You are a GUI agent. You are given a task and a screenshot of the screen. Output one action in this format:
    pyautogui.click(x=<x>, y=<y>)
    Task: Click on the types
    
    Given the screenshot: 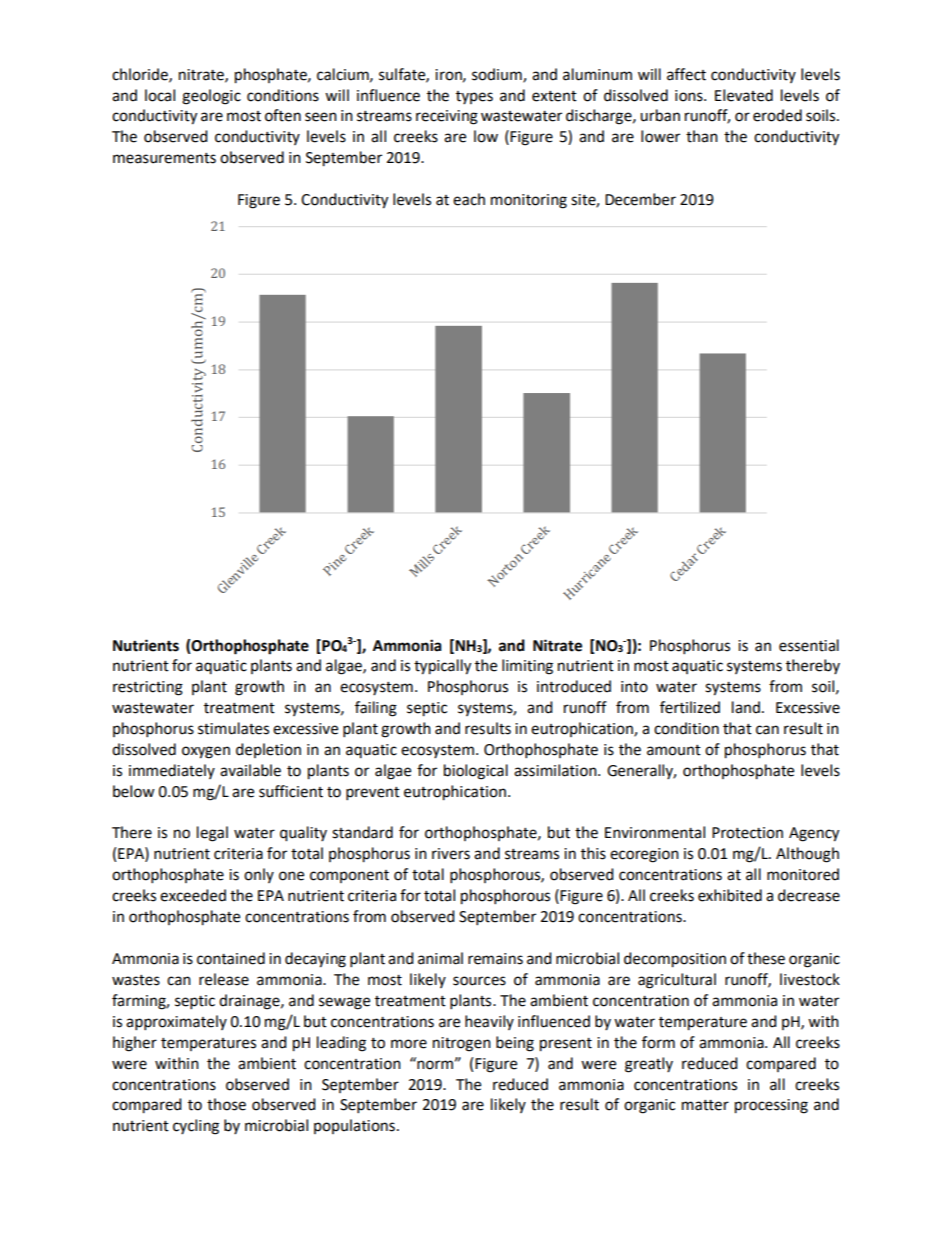 What is the action you would take?
    pyautogui.click(x=474, y=97)
